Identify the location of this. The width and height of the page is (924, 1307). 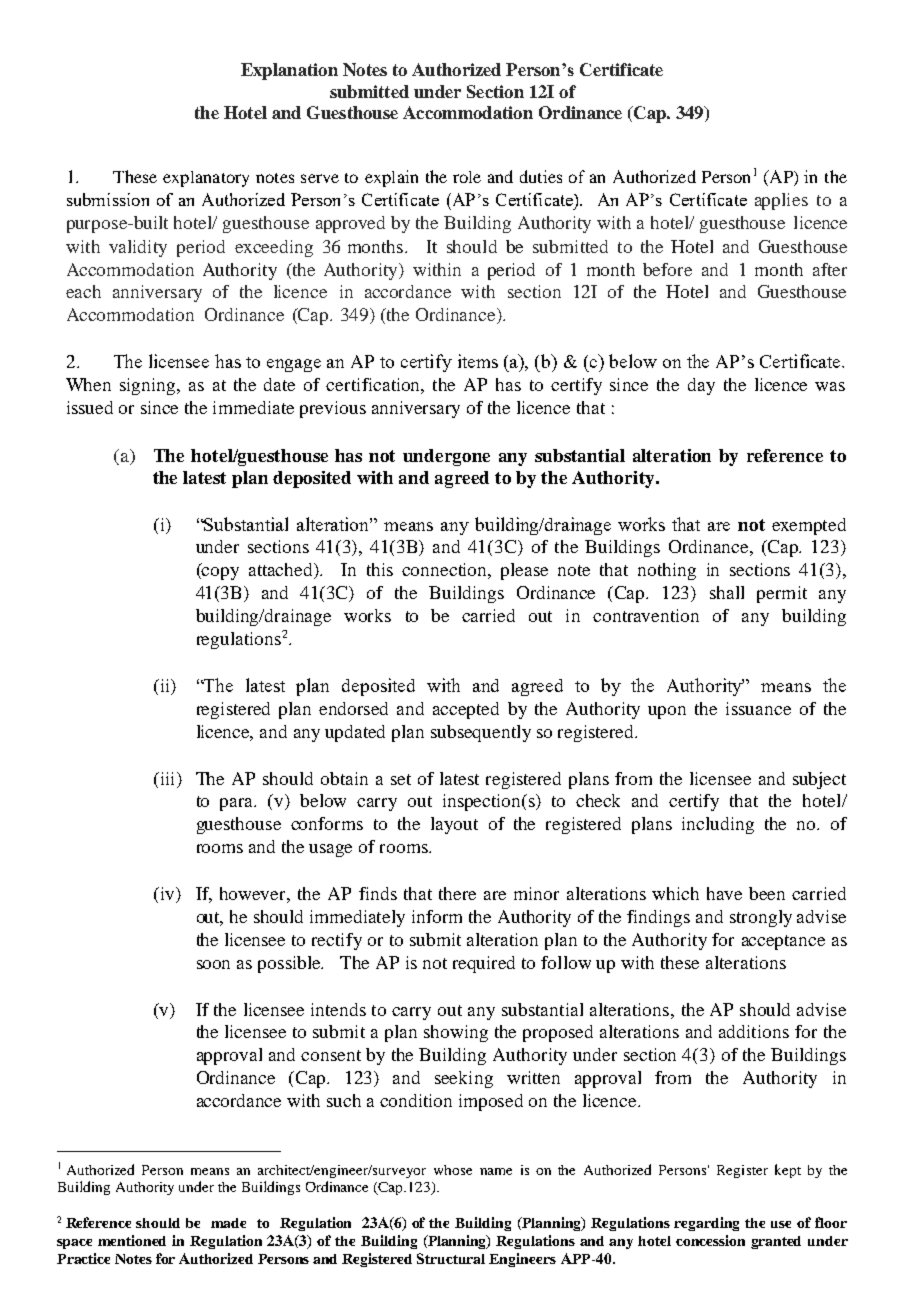
(380, 569).
